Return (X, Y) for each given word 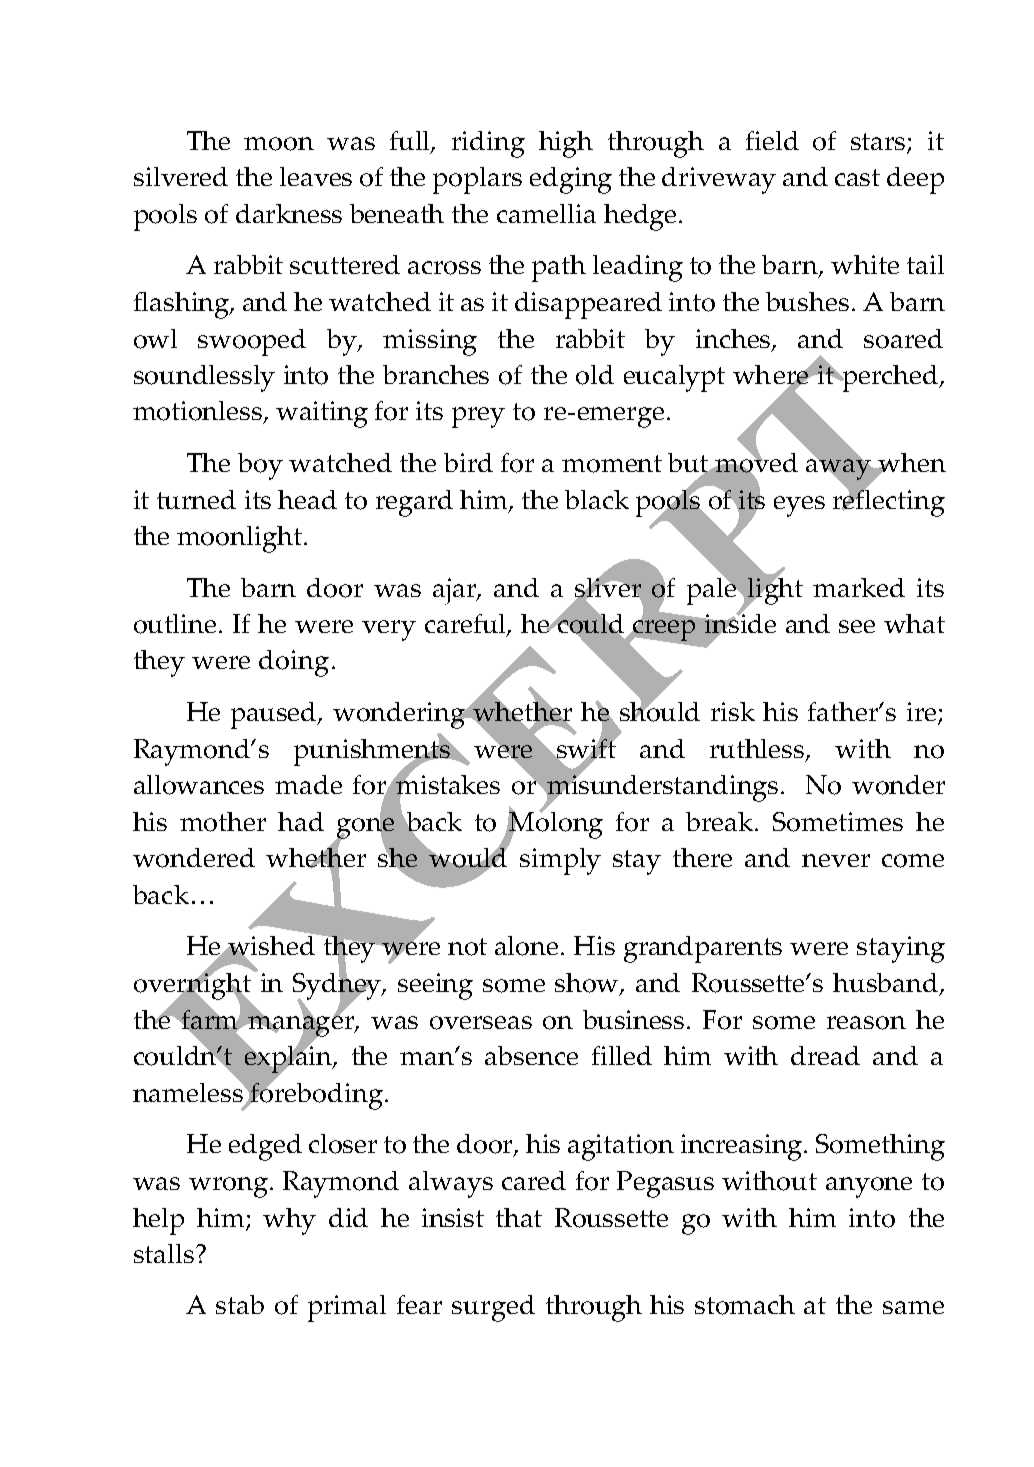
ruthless (758, 750)
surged (493, 1308)
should (660, 710)
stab (240, 1304)
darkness (289, 213)
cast (857, 177)
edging (571, 180)
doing (294, 663)
